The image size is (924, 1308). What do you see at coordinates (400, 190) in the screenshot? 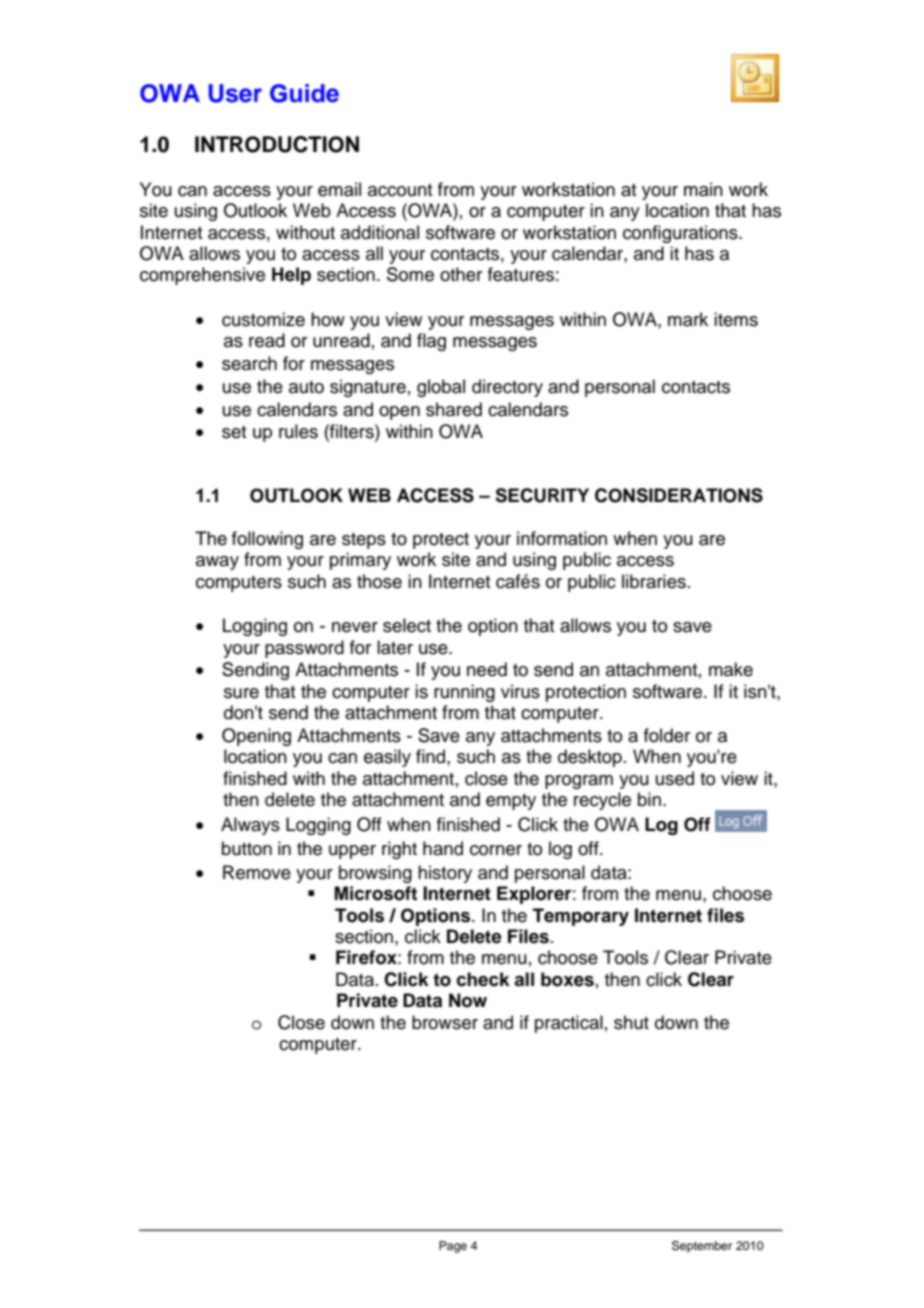
I see `account` at bounding box center [400, 190].
